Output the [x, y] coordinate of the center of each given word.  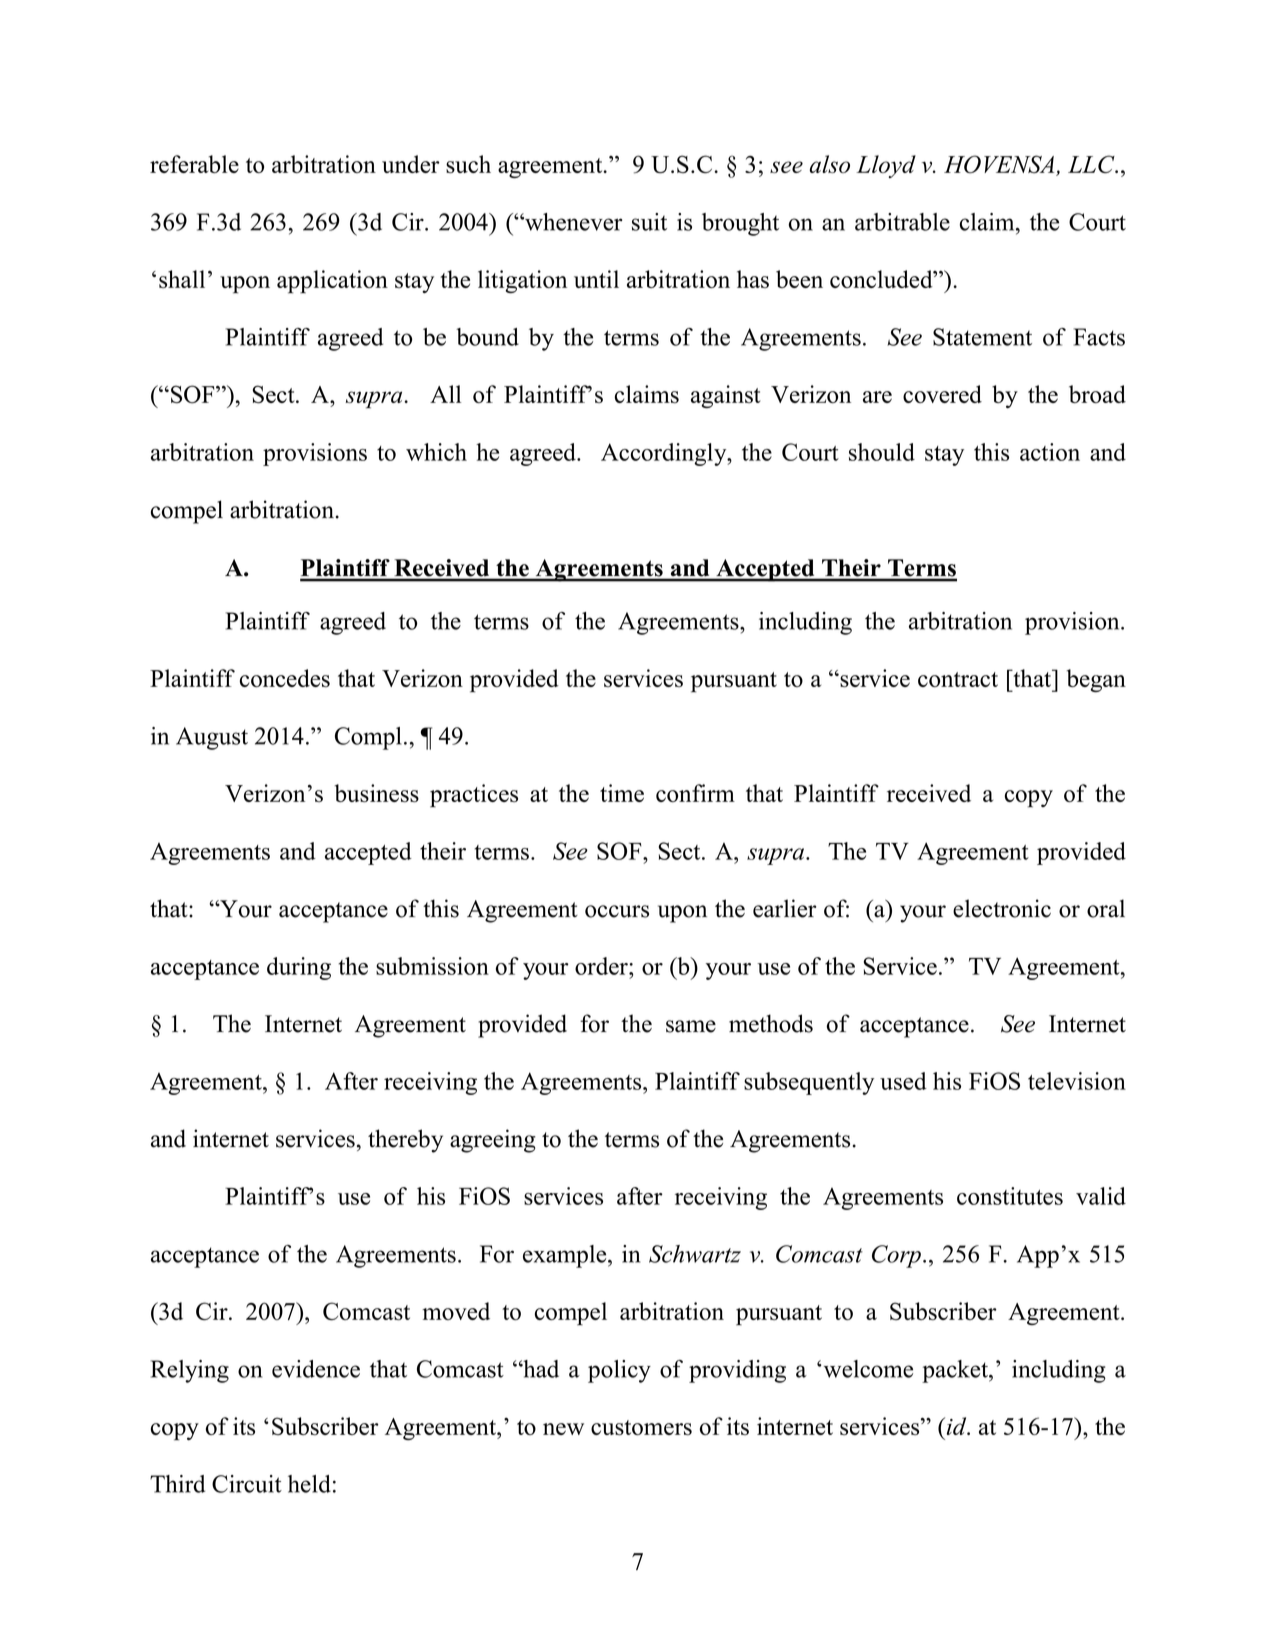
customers [641, 1427]
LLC [1092, 164]
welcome [867, 1369]
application [332, 282]
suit [649, 222]
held [309, 1484]
